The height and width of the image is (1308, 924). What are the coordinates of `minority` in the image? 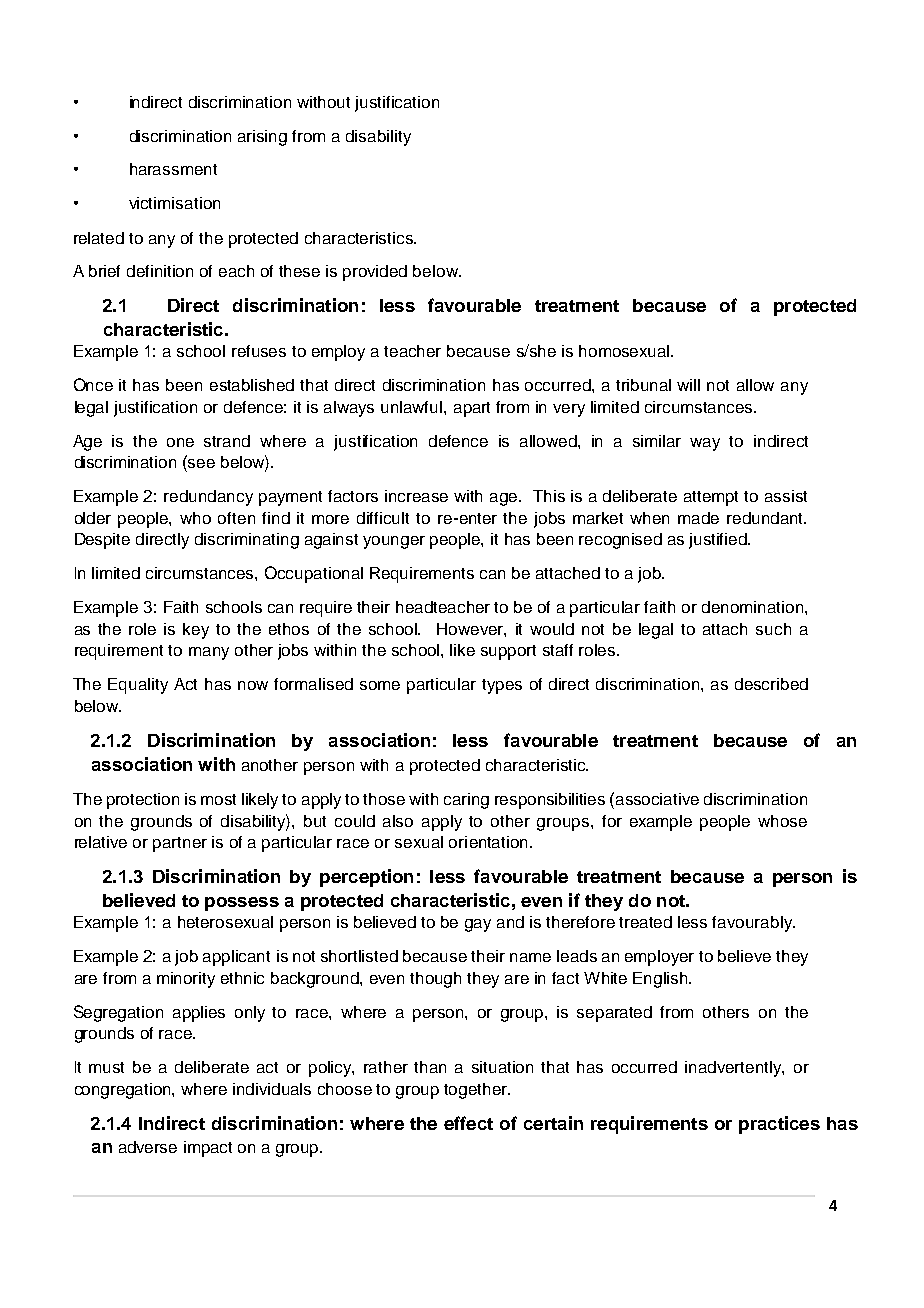 It's located at (186, 980).
